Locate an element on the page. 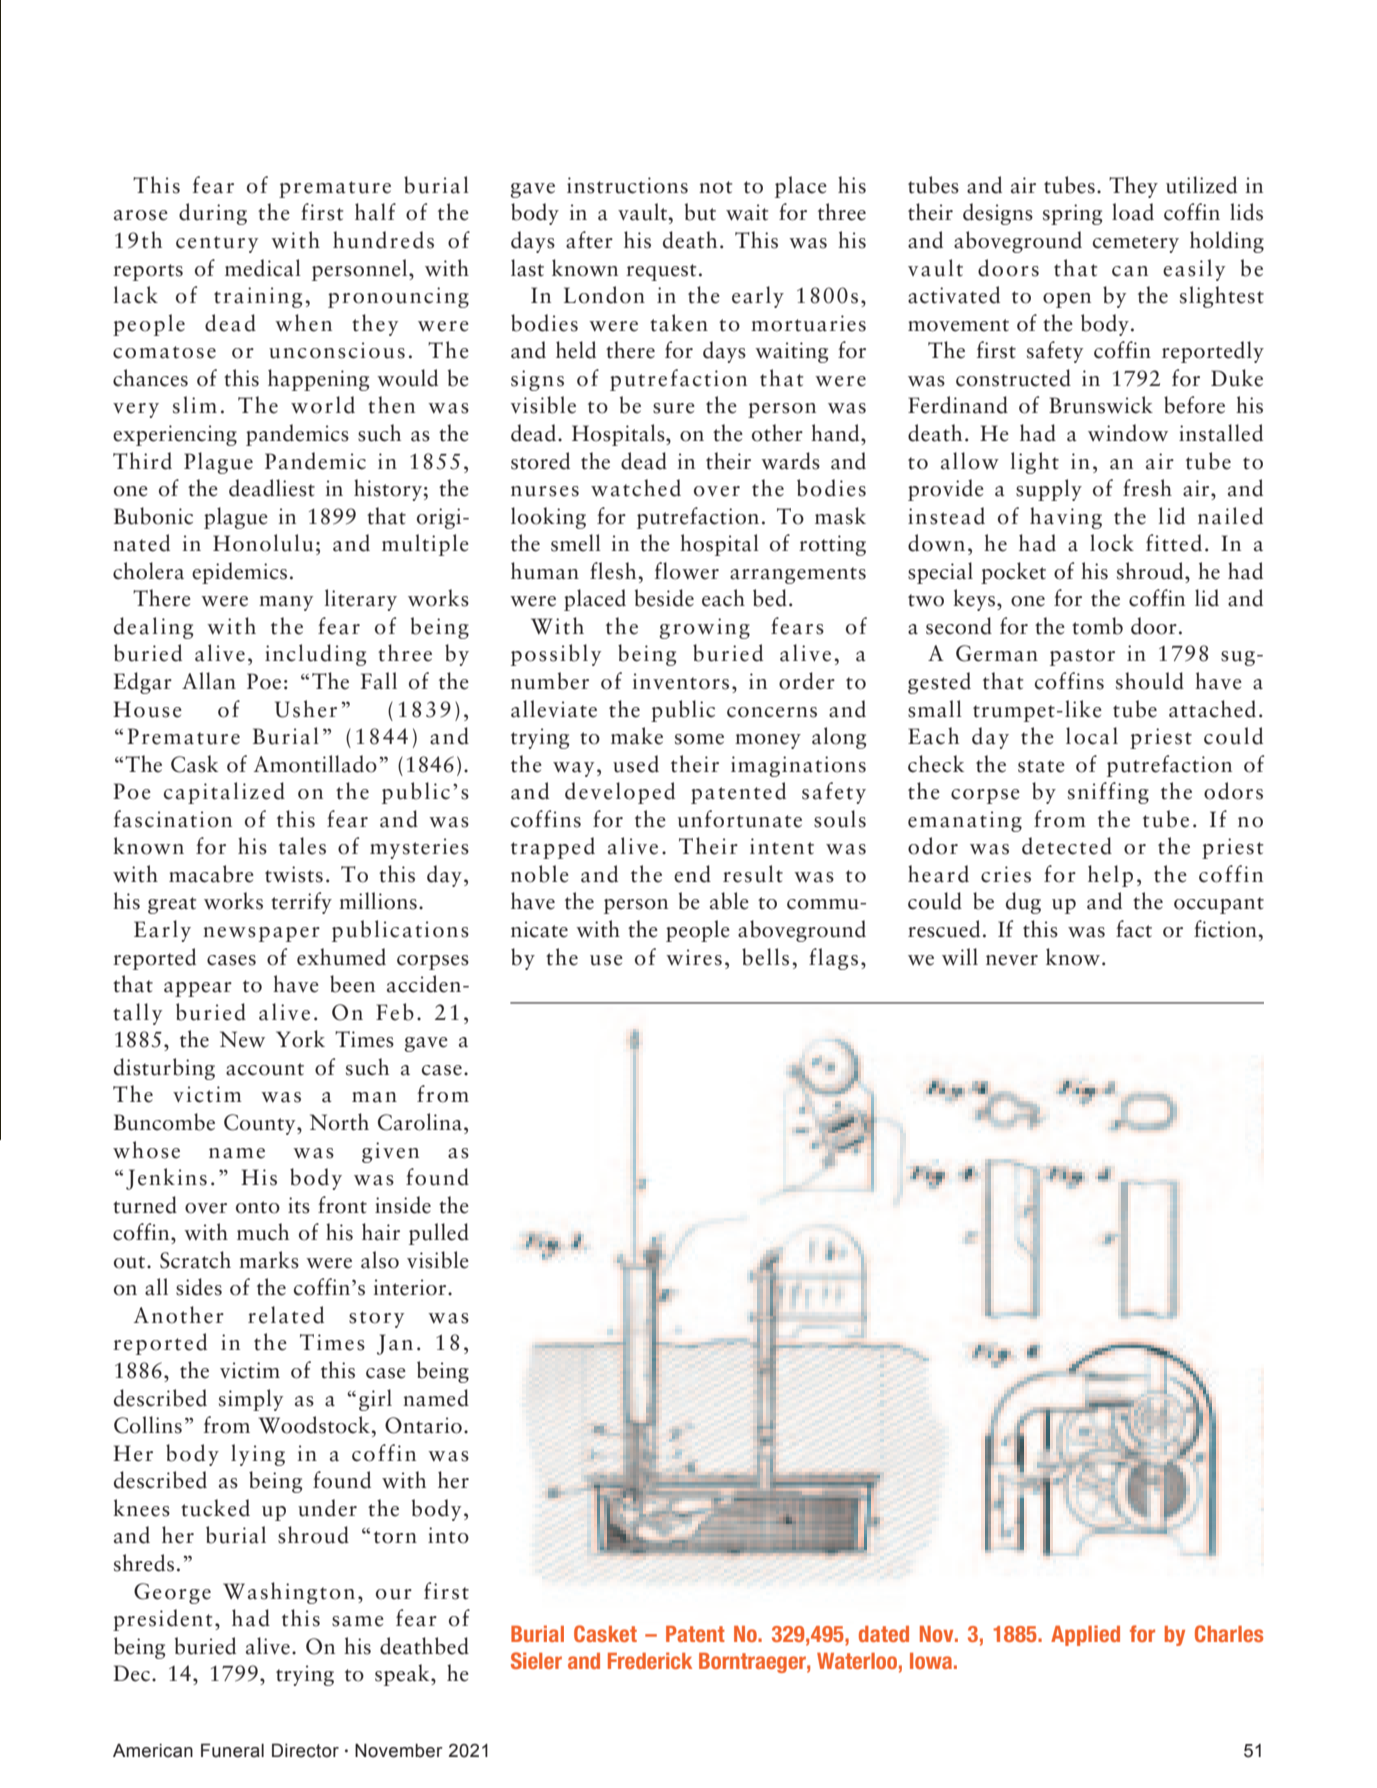  wires is located at coordinates (694, 957).
